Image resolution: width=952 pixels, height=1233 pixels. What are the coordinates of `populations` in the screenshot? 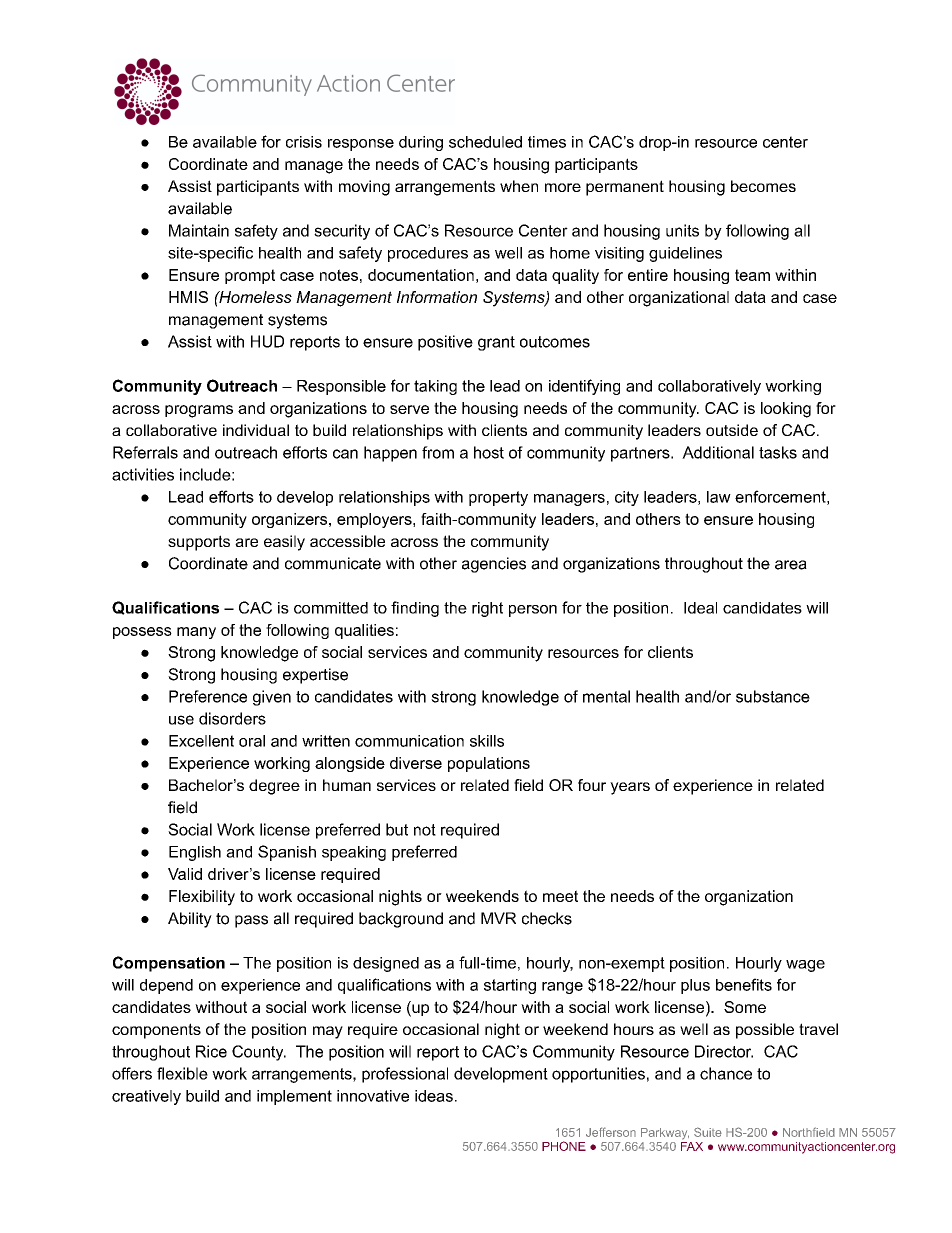 It's located at (489, 764).
